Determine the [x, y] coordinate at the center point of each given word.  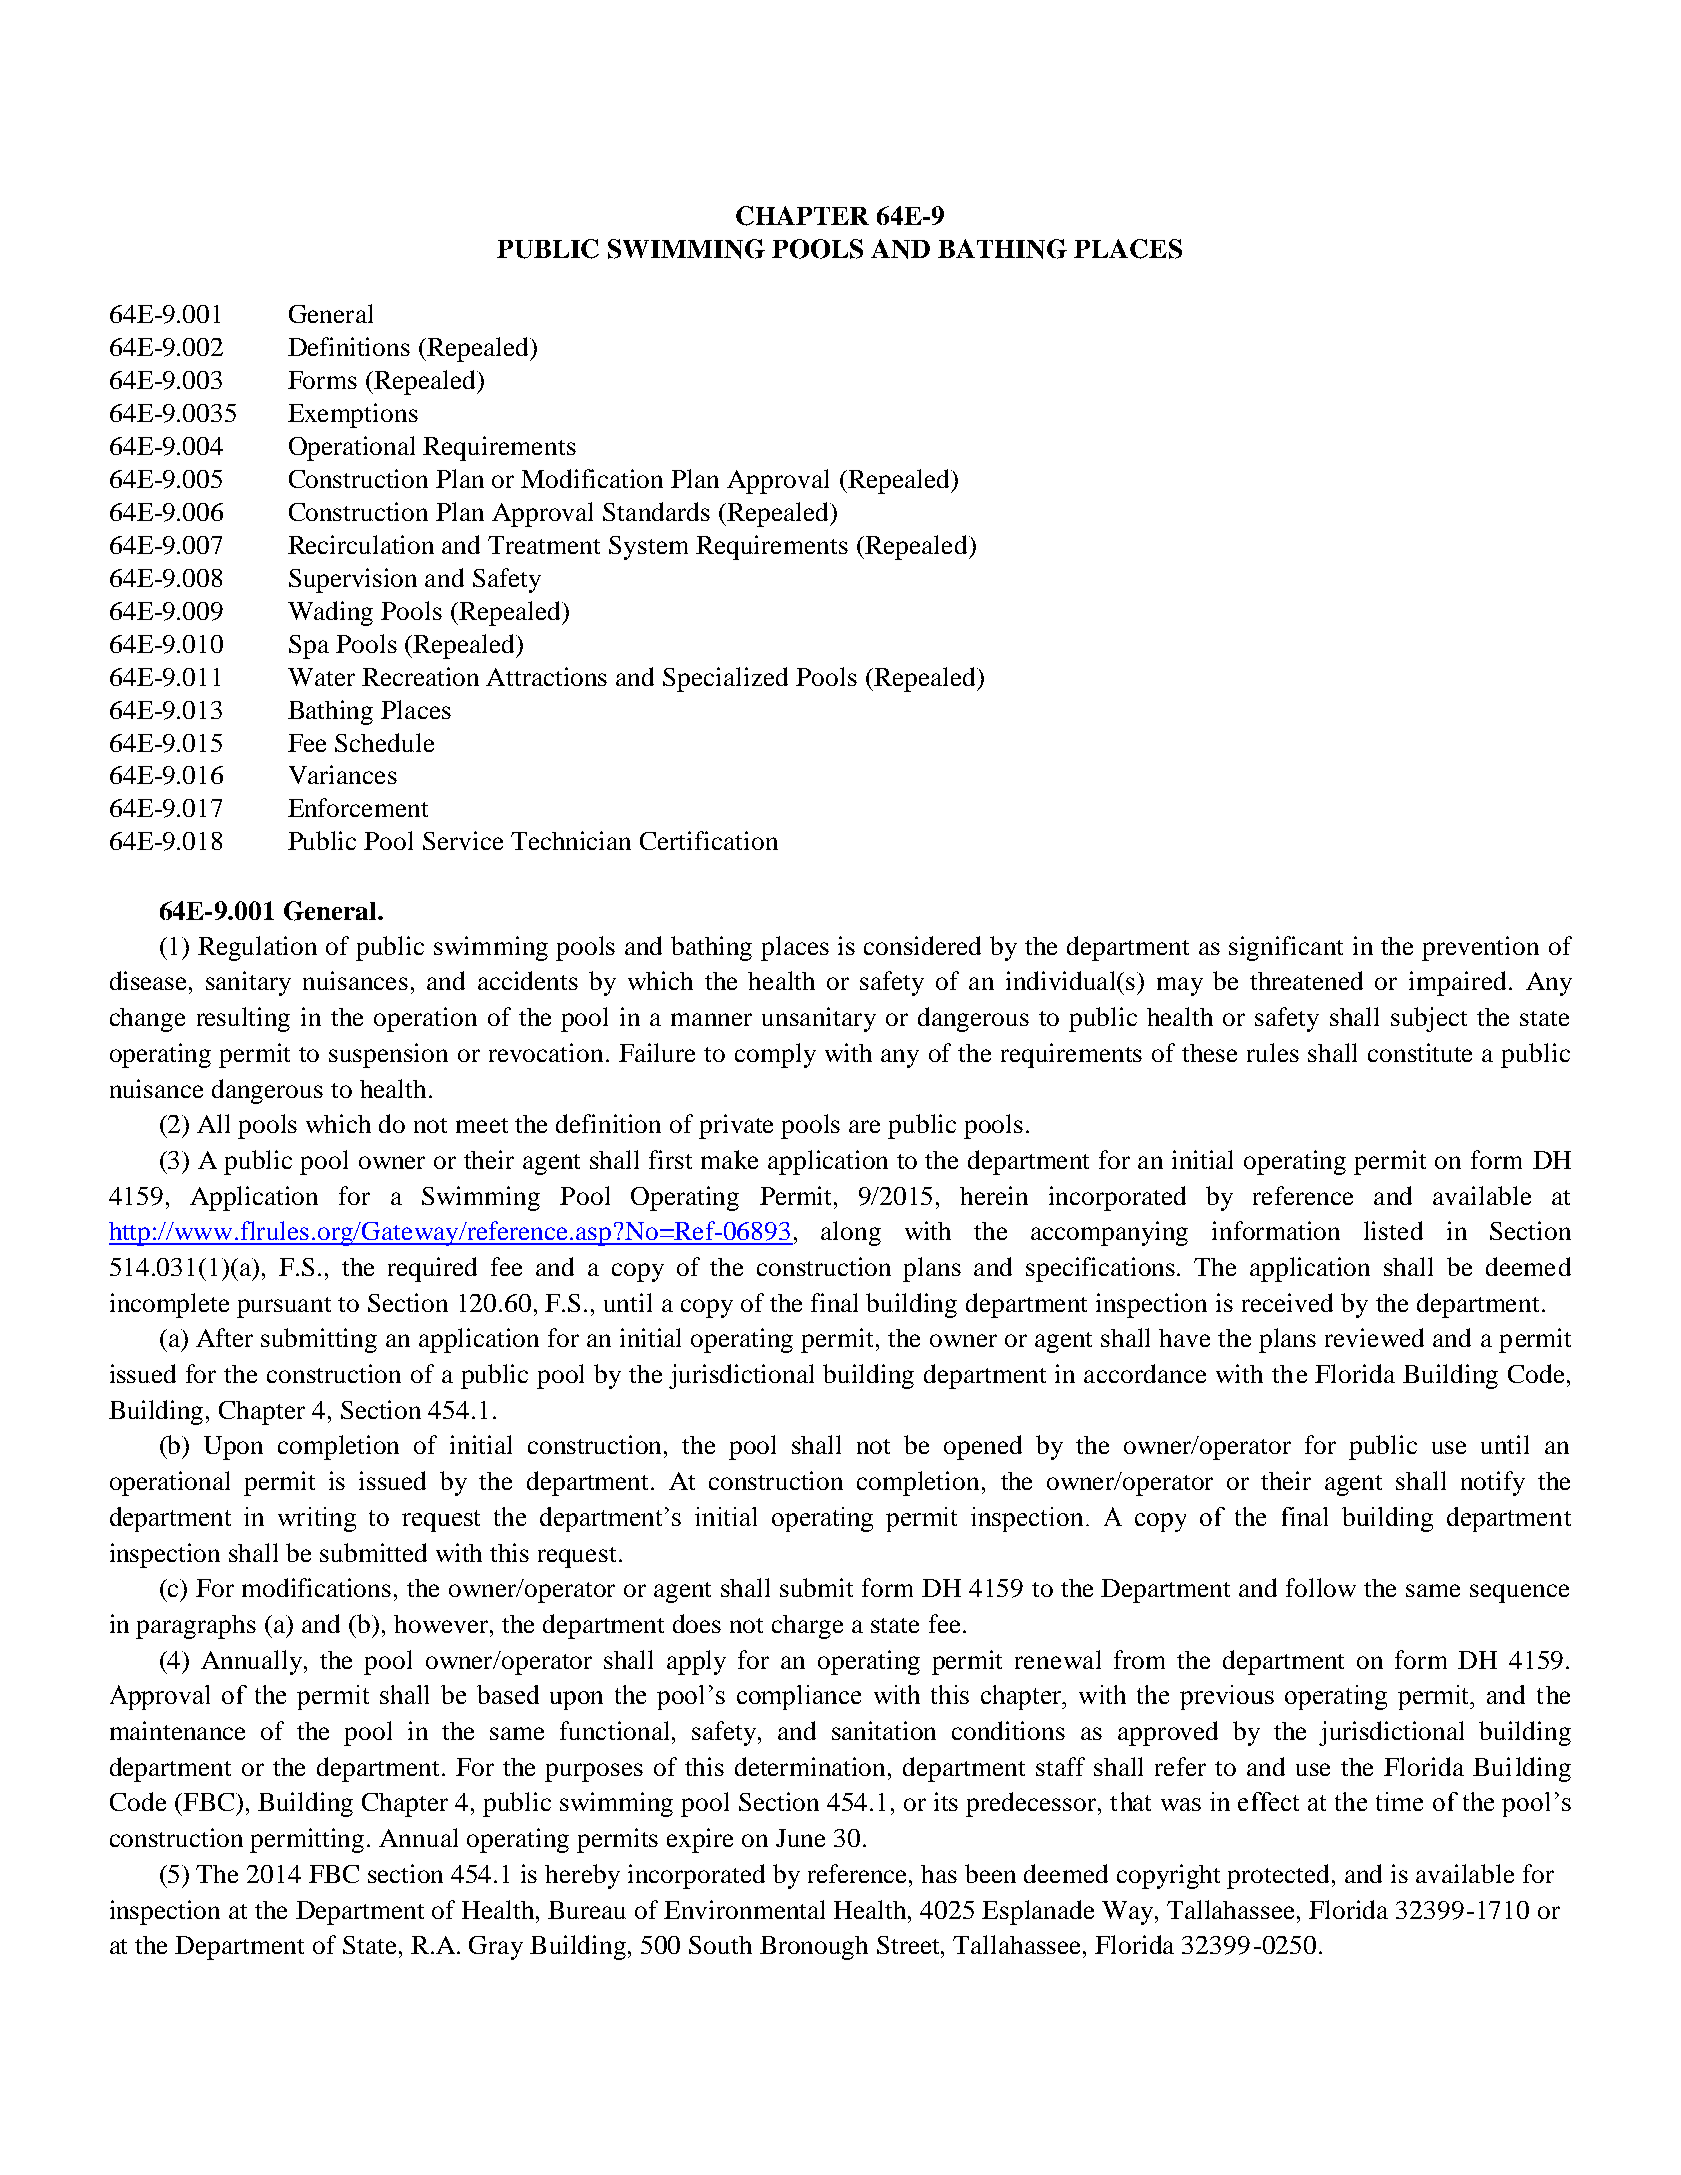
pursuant [284, 1307]
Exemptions [353, 415]
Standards [656, 511]
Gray [496, 1948]
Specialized [725, 679]
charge [807, 1627]
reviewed [1374, 1337]
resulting [243, 1019]
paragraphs [196, 1627]
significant [1286, 948]
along [851, 1233]
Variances [343, 774]
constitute [1420, 1052]
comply [775, 1055]
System [648, 548]
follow [1321, 1587]
